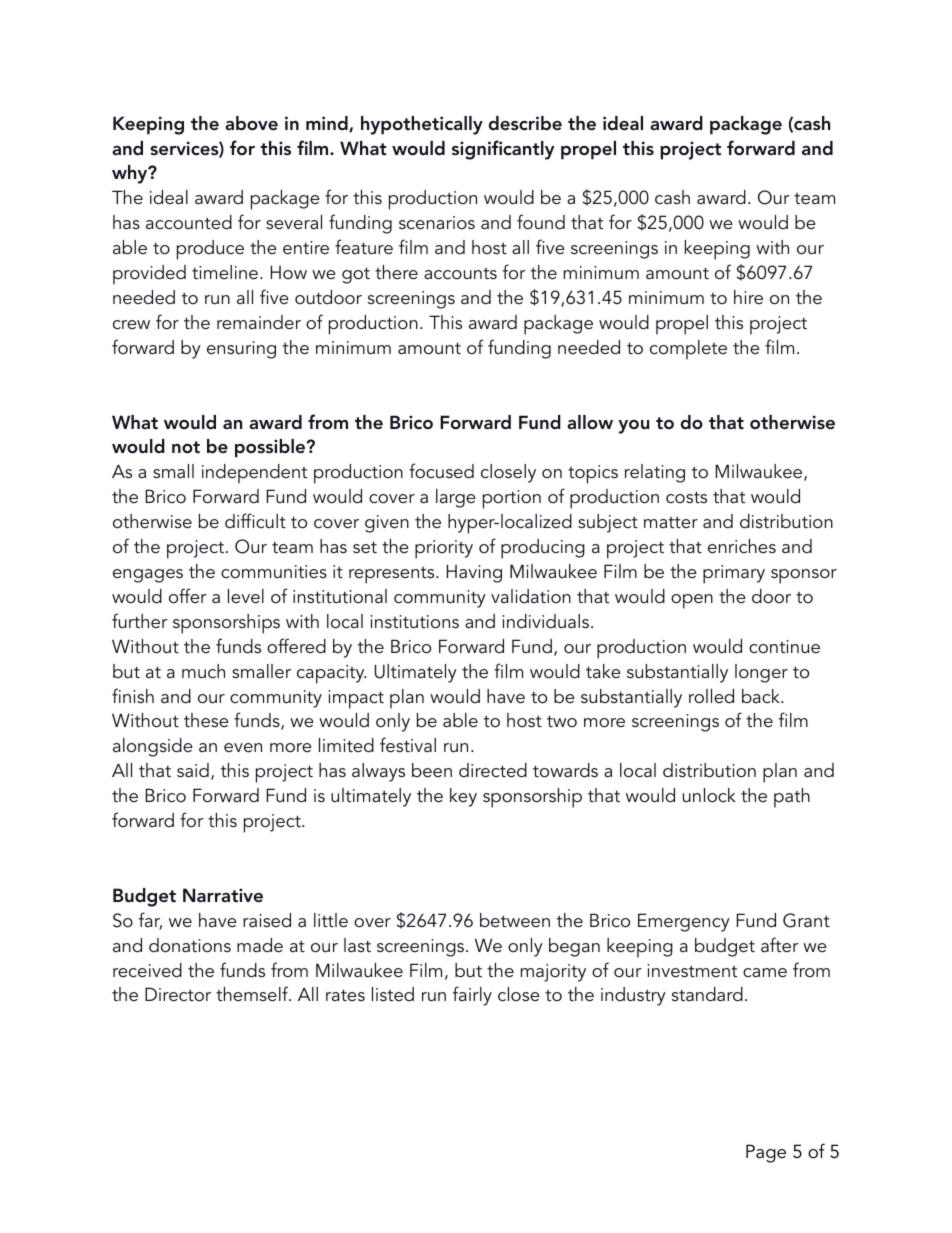 Image resolution: width=952 pixels, height=1233 pixels. Describe the element at coordinates (748, 297) in the document. I see `hire` at that location.
